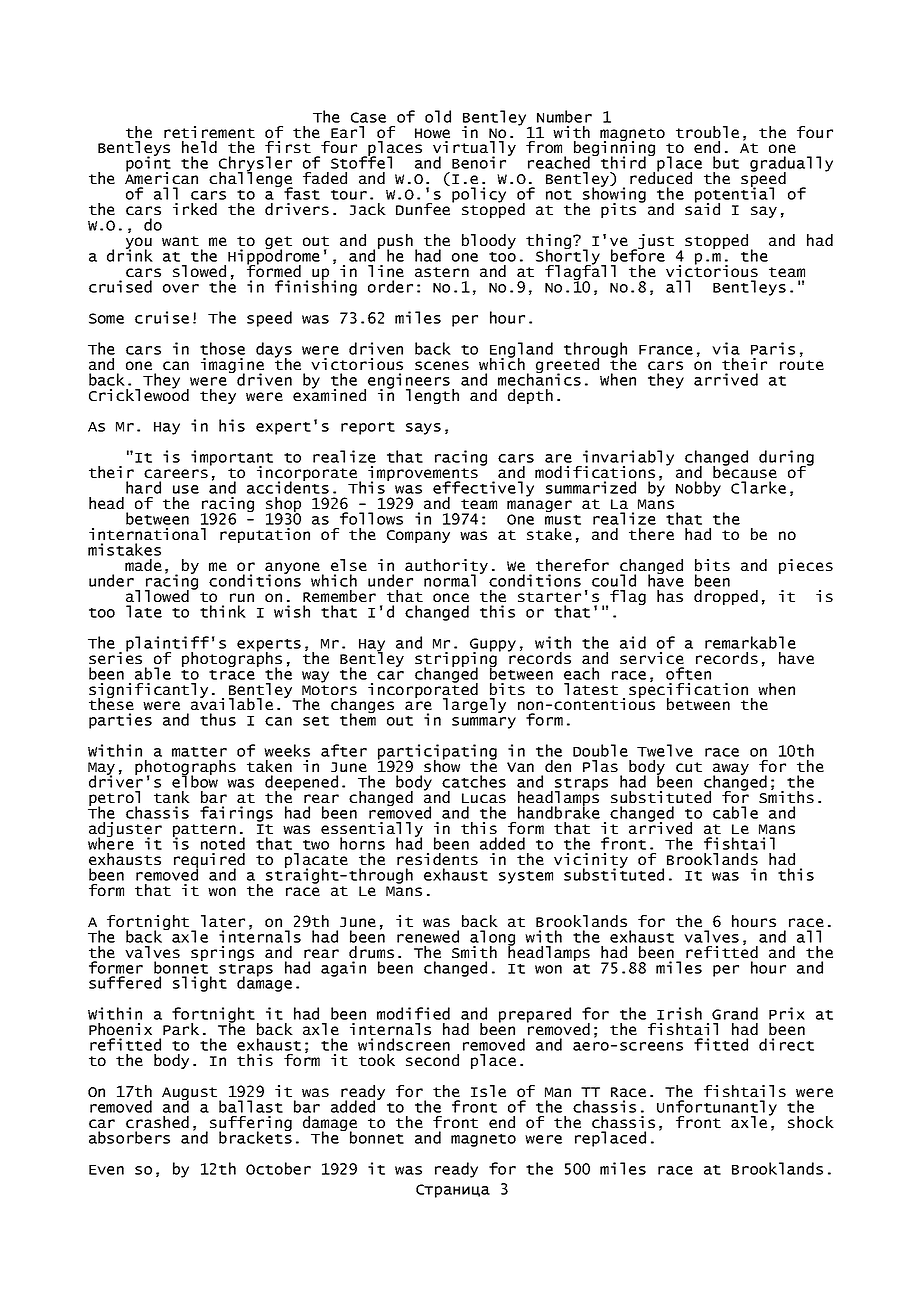  Describe the element at coordinates (726, 348) in the screenshot. I see `via` at that location.
